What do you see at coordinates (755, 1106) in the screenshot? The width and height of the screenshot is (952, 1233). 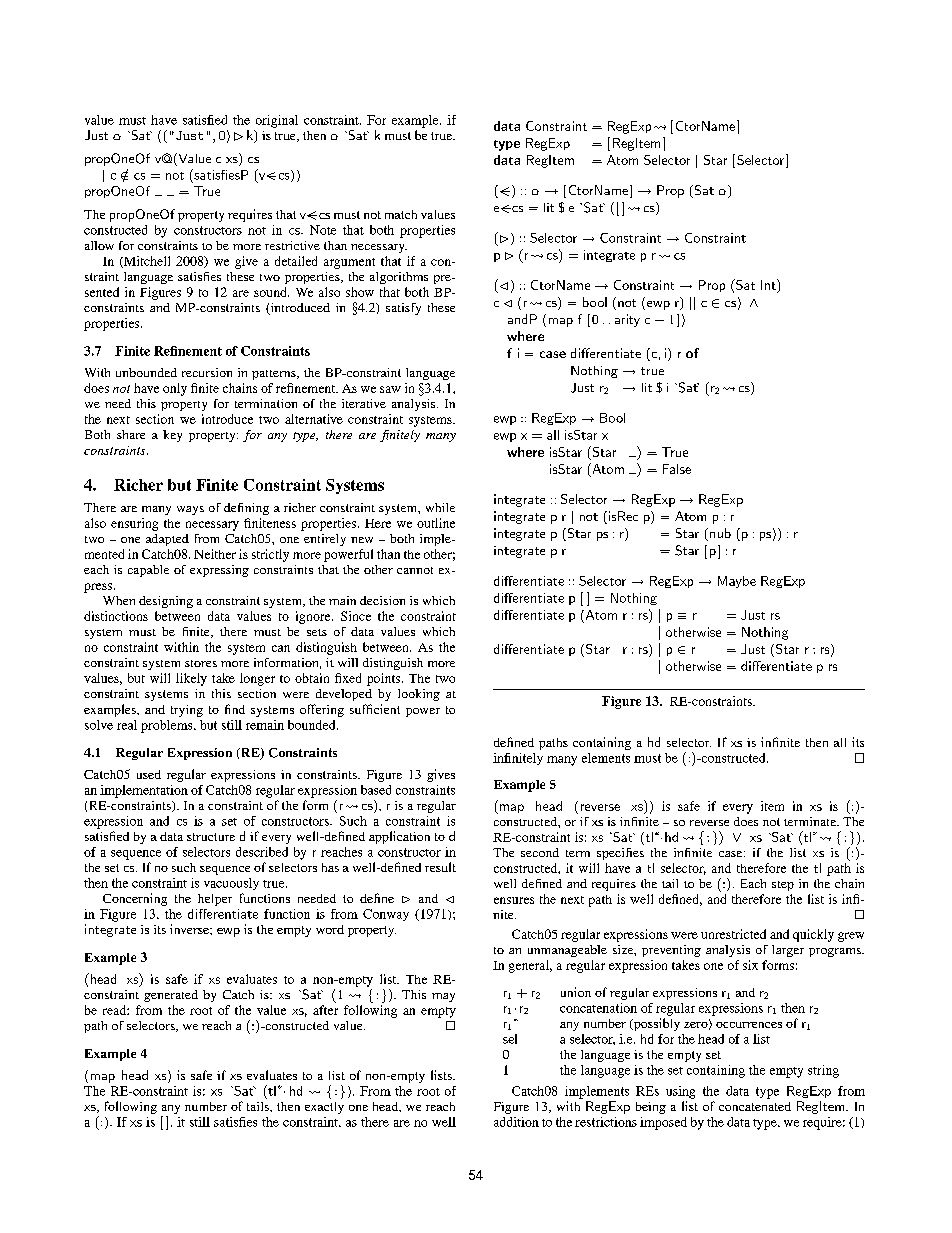 I see `concatenated` at bounding box center [755, 1106].
